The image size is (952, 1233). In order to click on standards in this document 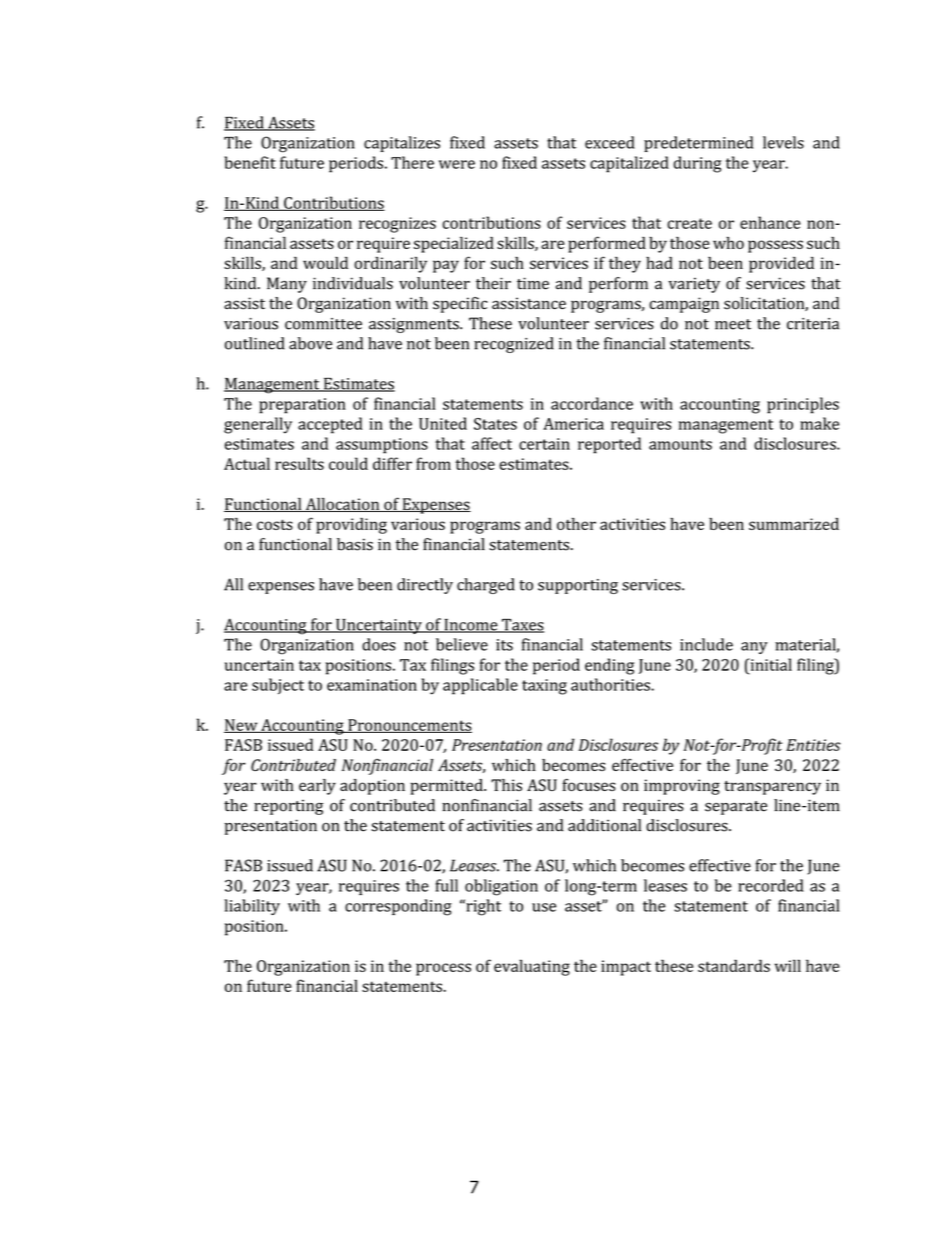, I will do `click(734, 965)`.
